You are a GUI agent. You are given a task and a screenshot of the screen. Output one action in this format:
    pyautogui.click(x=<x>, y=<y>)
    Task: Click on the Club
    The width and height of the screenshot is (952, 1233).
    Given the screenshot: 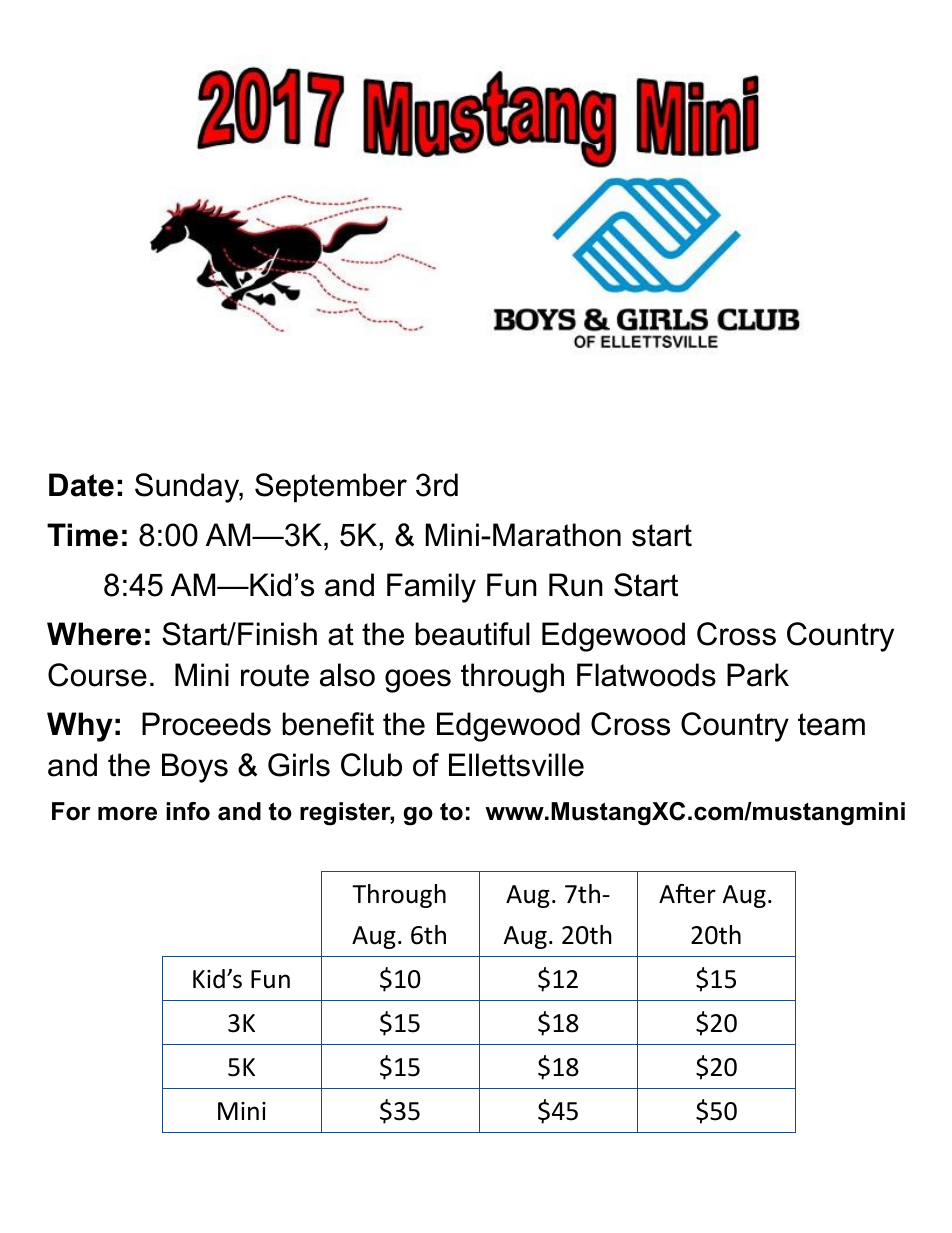 What is the action you would take?
    pyautogui.click(x=371, y=765)
